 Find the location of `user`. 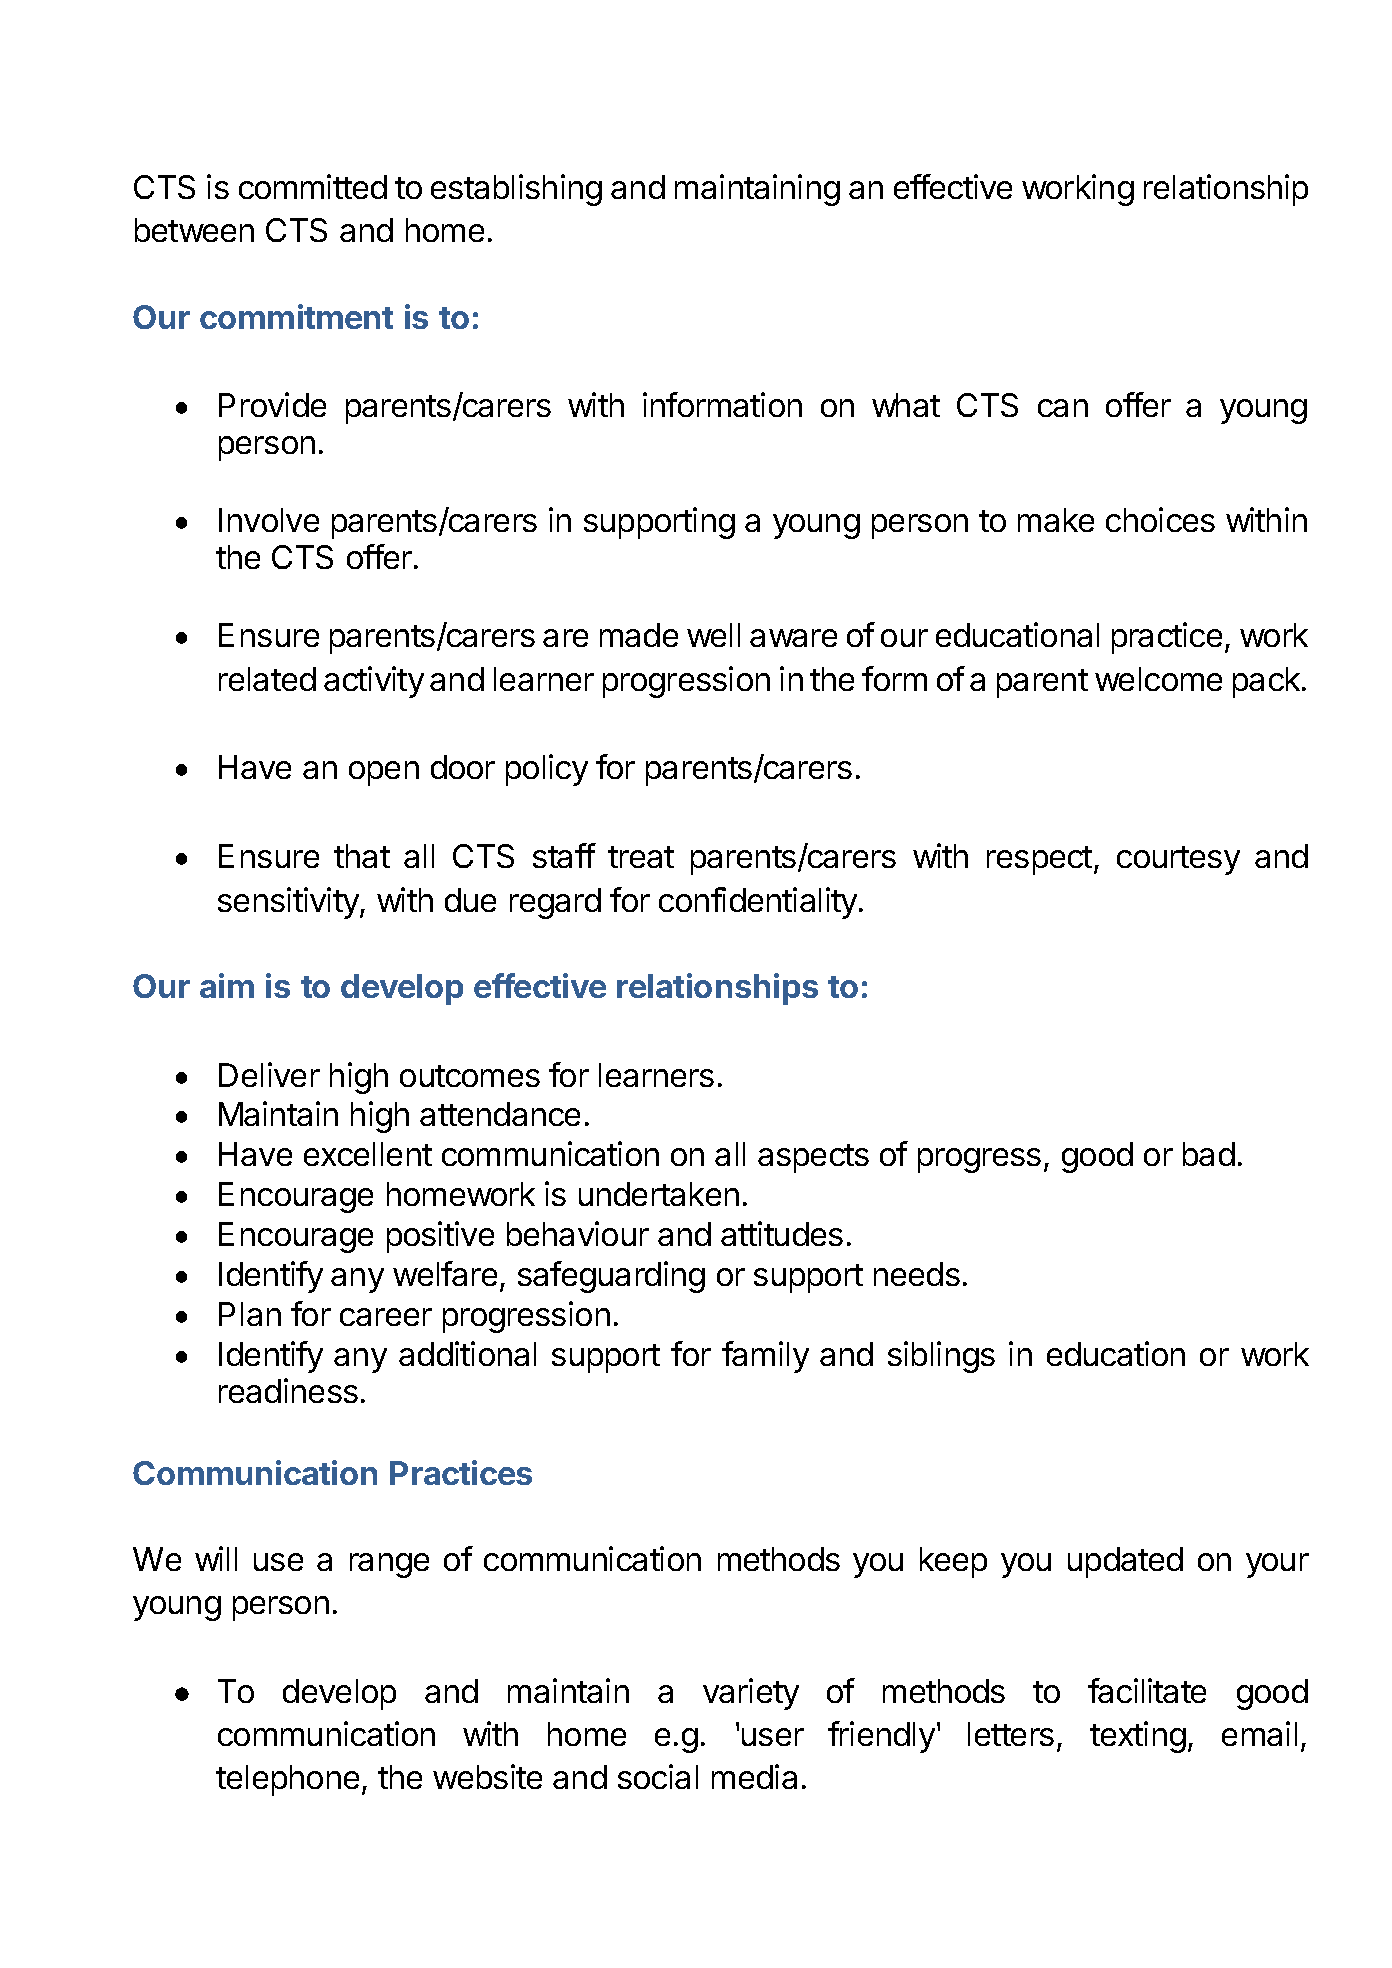

user is located at coordinates (773, 1737).
